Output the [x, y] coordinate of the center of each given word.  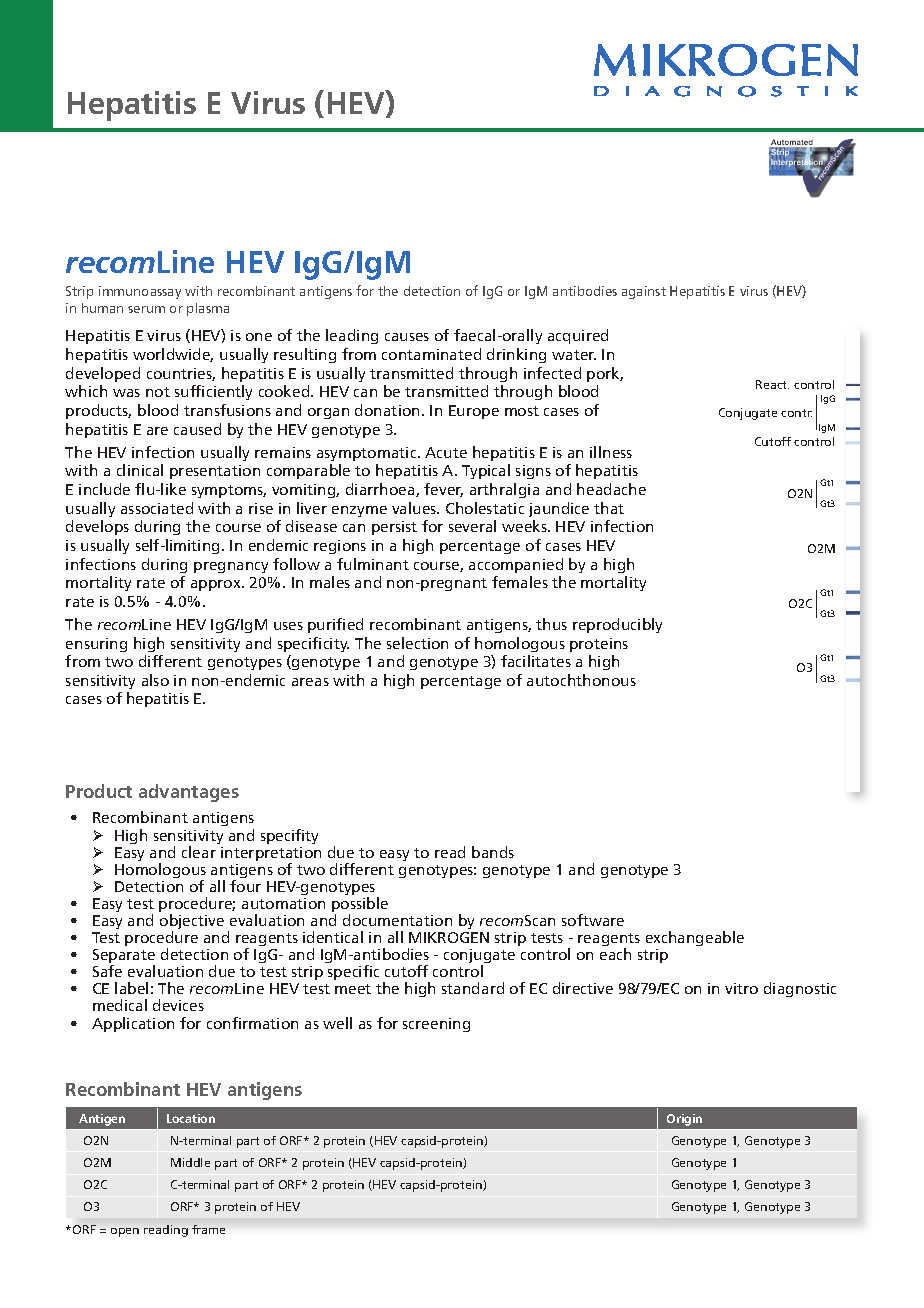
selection [417, 643]
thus [551, 624]
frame [208, 1229]
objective [192, 923]
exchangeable [695, 940]
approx [217, 585]
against [644, 292]
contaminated [431, 354]
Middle [190, 1162]
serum [146, 309]
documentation [397, 920]
